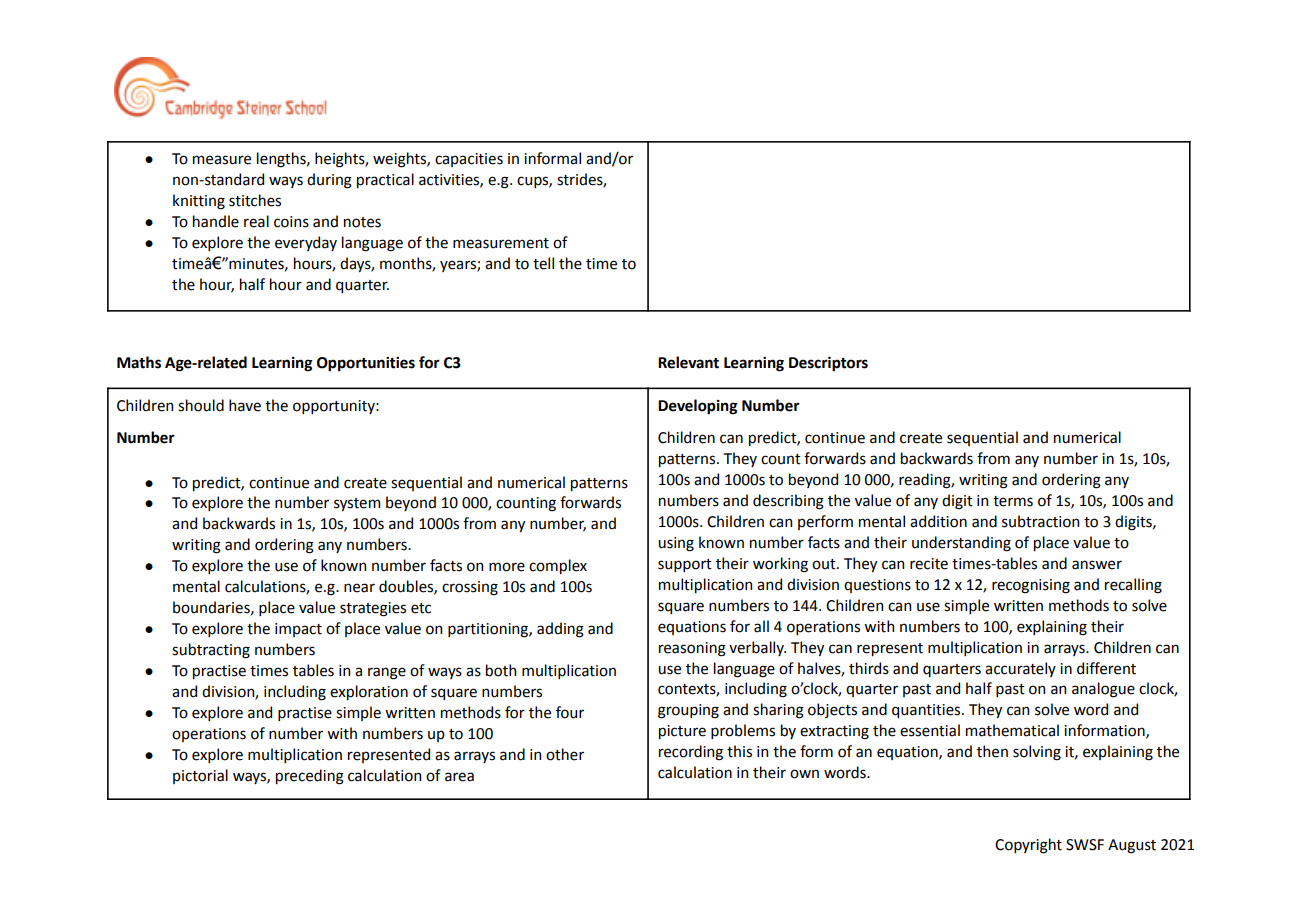 This image has height=924, width=1307. Describe the element at coordinates (1013, 501) in the image. I see `terms` at that location.
